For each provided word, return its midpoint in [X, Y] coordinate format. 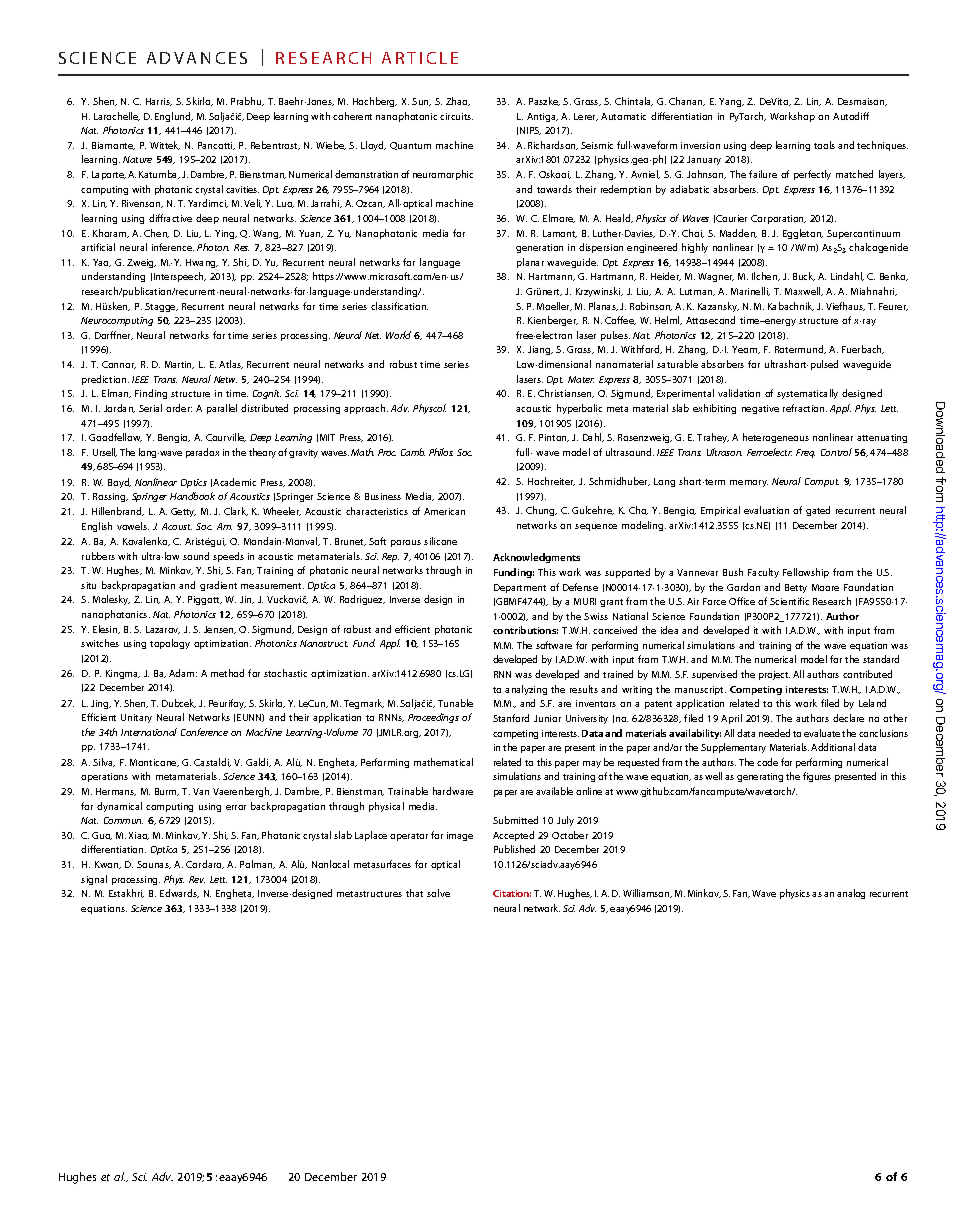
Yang [731, 102]
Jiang [540, 350]
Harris [159, 102]
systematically [807, 394]
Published [514, 849]
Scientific [789, 601]
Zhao [458, 101]
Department [520, 588]
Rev [197, 879]
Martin [179, 365]
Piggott [205, 600]
